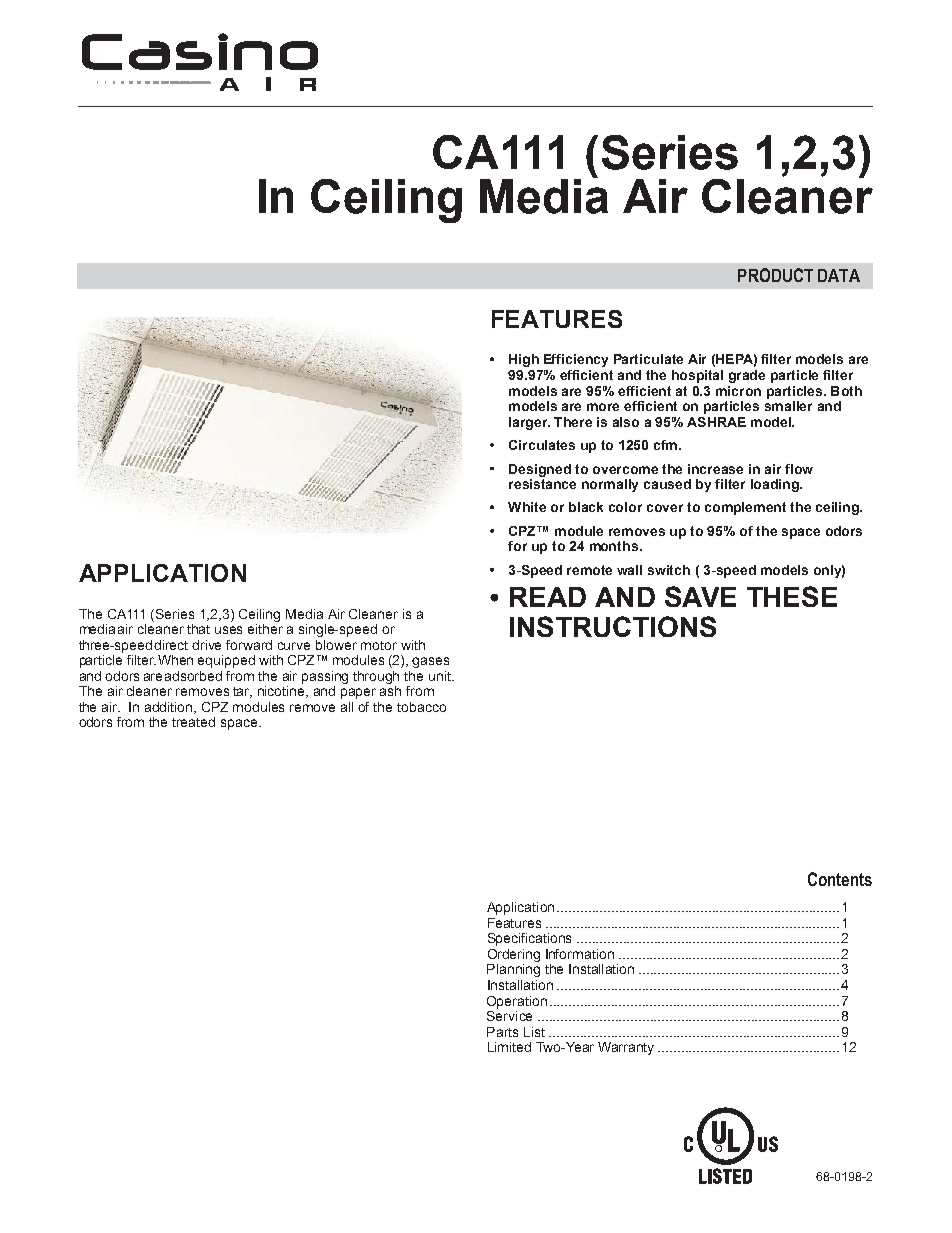 This document has width=952, height=1233. What do you see at coordinates (193, 722) in the document?
I see `treated` at bounding box center [193, 722].
